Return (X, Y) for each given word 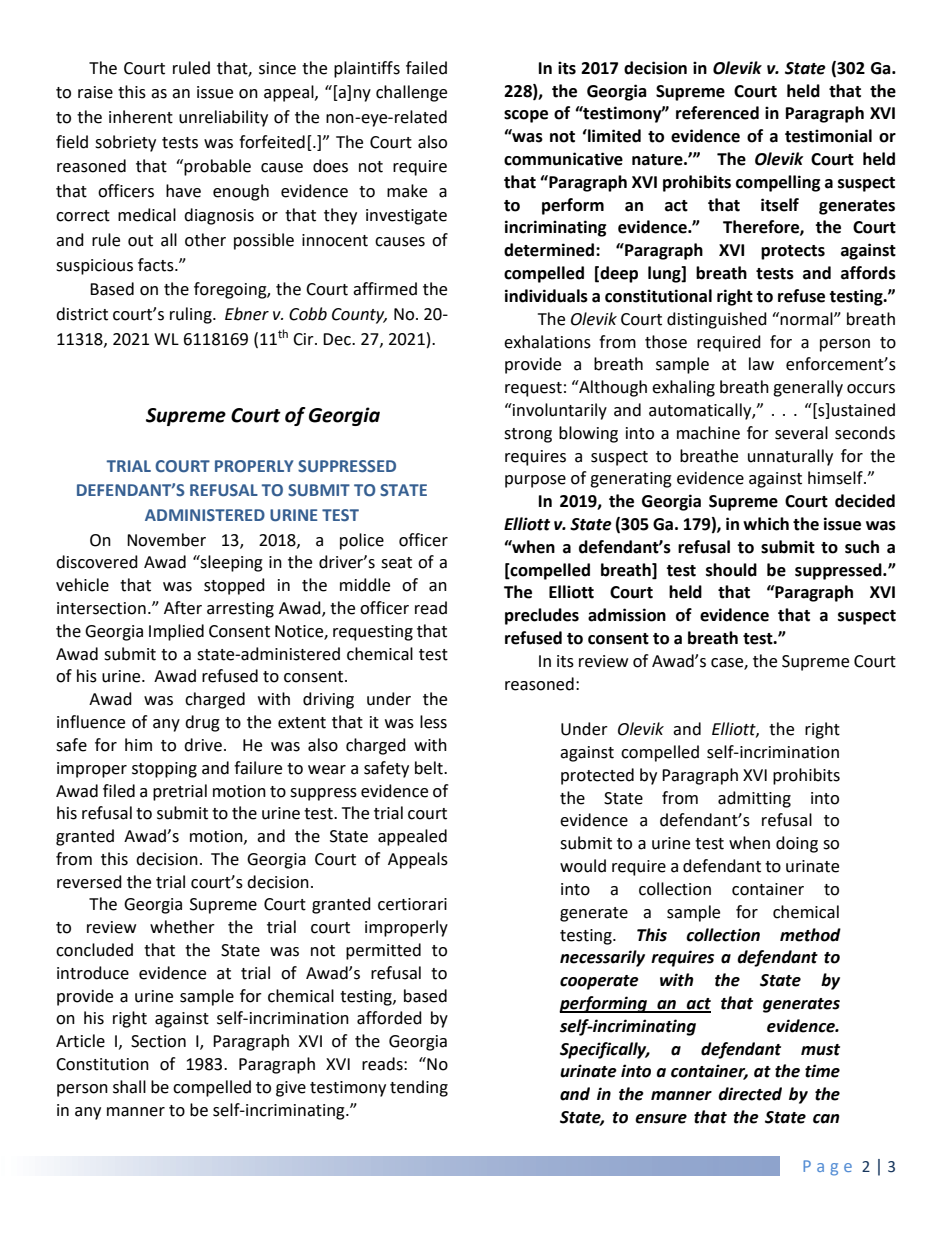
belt (430, 768)
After (183, 608)
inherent (141, 117)
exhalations (547, 342)
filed (119, 791)
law (761, 364)
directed (750, 1094)
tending (419, 1088)
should (731, 570)
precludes (542, 616)
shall (129, 1087)
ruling (192, 315)
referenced (717, 113)
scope (526, 116)
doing (797, 844)
